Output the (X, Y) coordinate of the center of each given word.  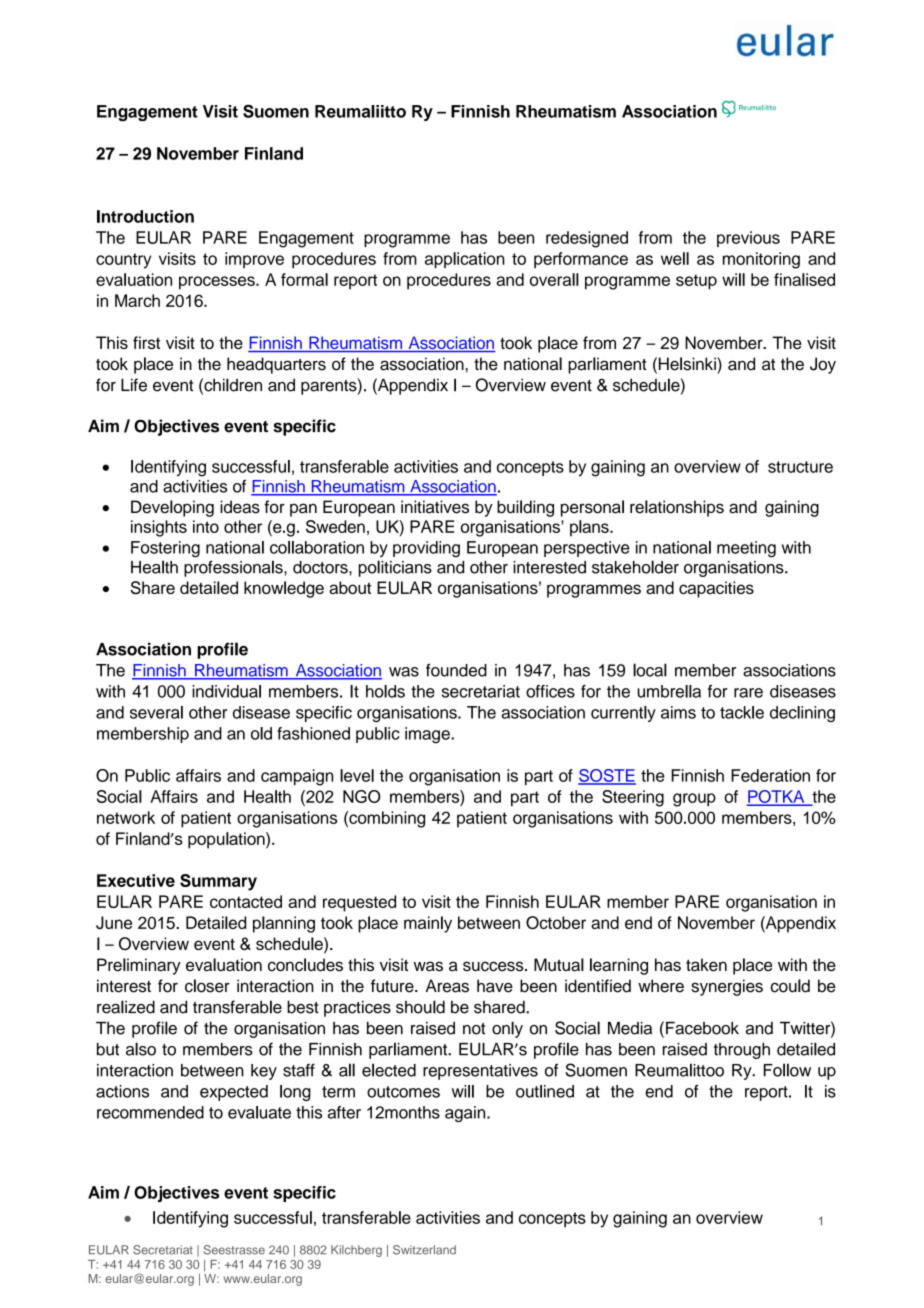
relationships (677, 508)
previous (748, 239)
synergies (727, 987)
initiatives (435, 507)
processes (218, 283)
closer (207, 986)
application (465, 260)
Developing (172, 508)
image (428, 735)
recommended (150, 1112)
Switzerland (424, 1250)
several (156, 712)
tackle (742, 712)
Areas (447, 986)
